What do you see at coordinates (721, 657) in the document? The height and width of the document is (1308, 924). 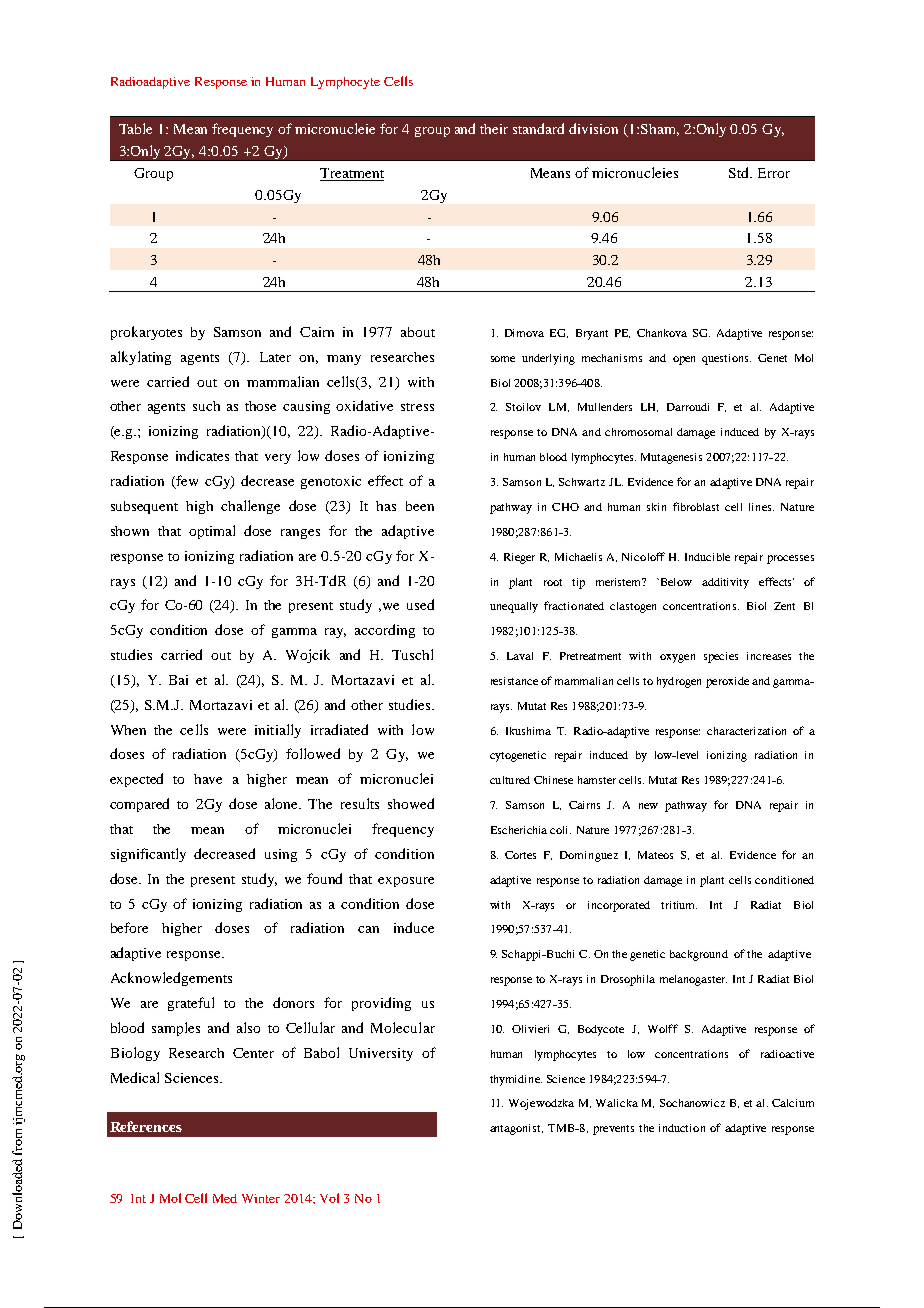 I see `species` at bounding box center [721, 657].
